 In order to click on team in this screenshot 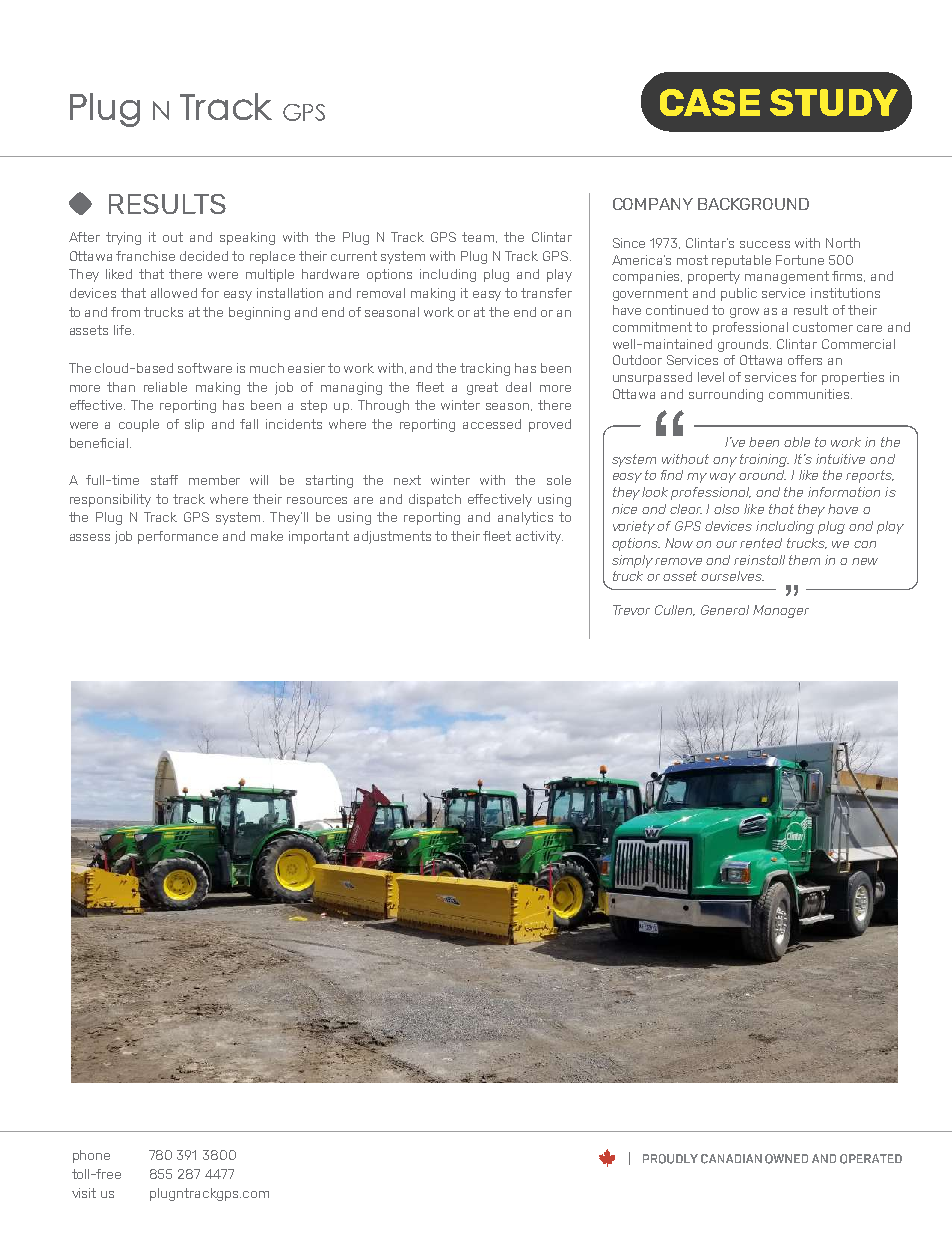, I will do `click(479, 237)`.
